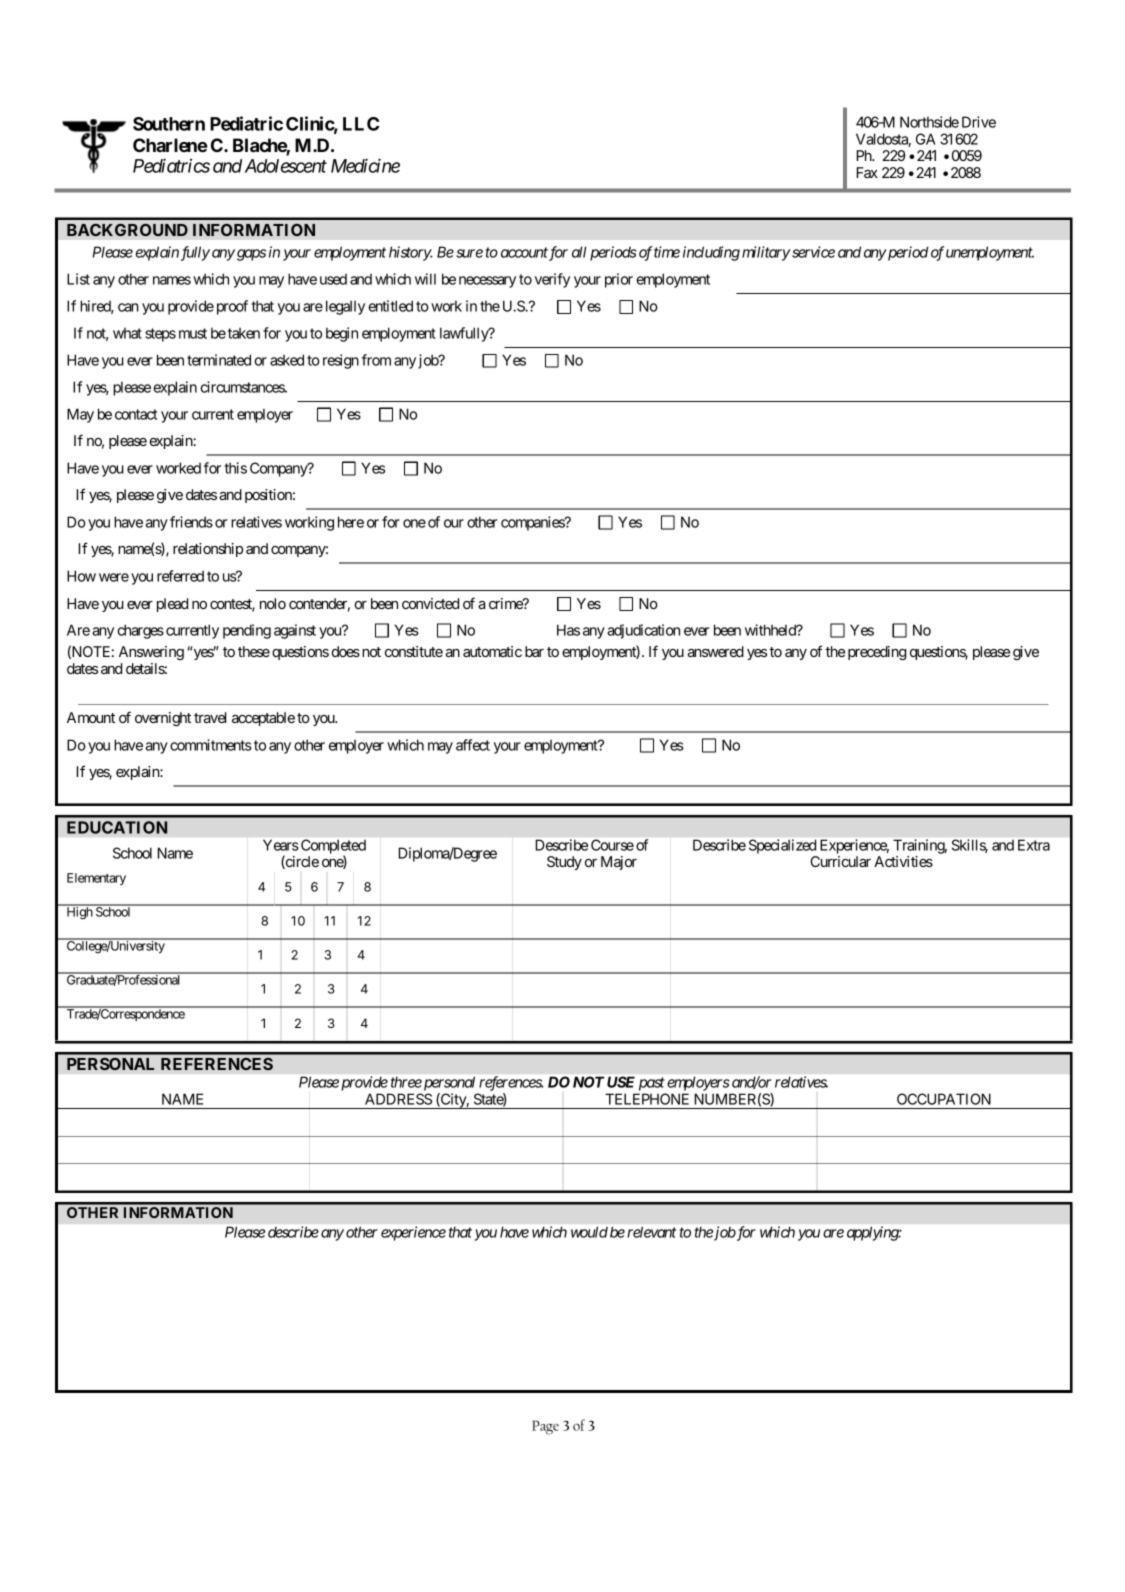 The width and height of the screenshot is (1125, 1592). Describe the element at coordinates (867, 172) in the screenshot. I see `Fax` at that location.
